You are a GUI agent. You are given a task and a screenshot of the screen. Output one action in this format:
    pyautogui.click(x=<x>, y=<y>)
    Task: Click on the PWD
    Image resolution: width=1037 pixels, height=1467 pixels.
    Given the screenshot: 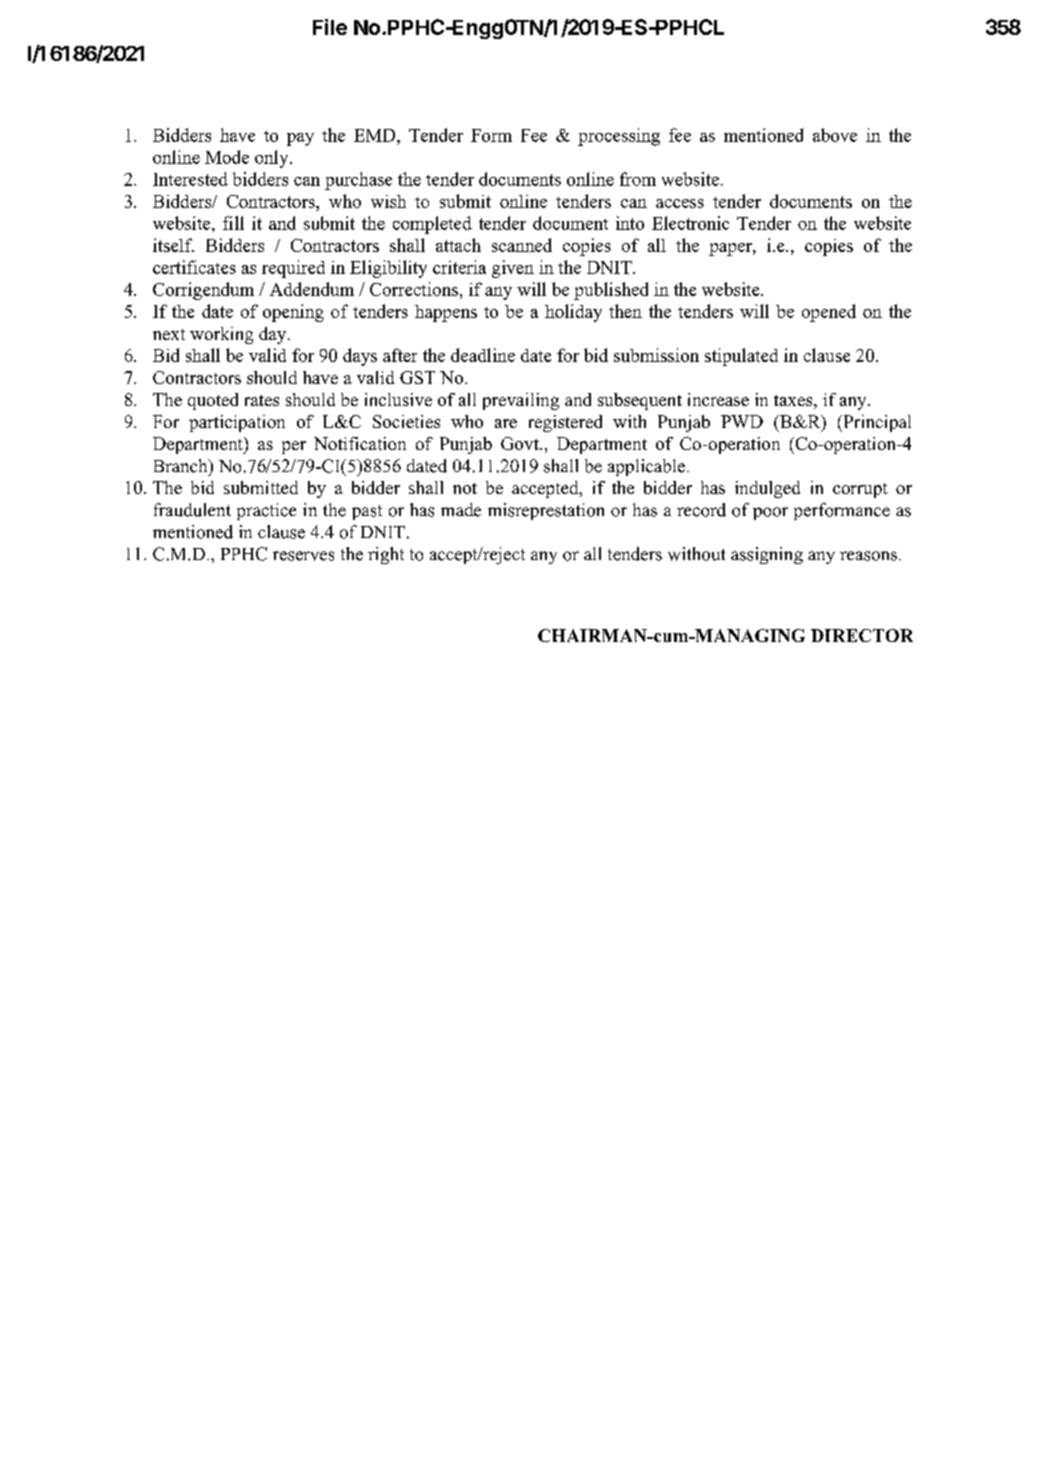 What is the action you would take?
    pyautogui.click(x=742, y=421)
